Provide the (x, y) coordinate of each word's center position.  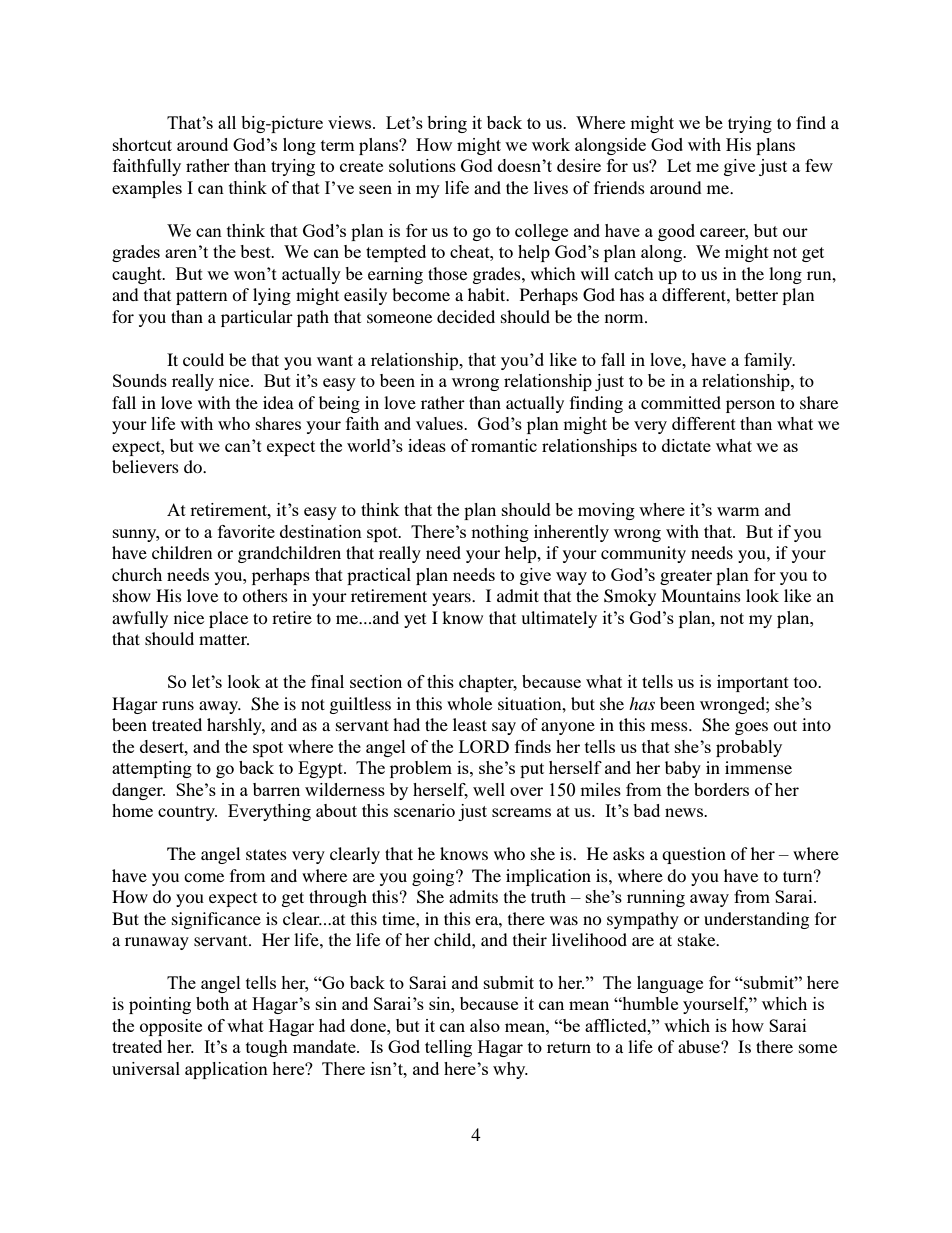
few (819, 165)
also (485, 1025)
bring (447, 124)
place (228, 619)
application (226, 1070)
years (452, 599)
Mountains (701, 595)
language (670, 984)
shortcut (142, 144)
